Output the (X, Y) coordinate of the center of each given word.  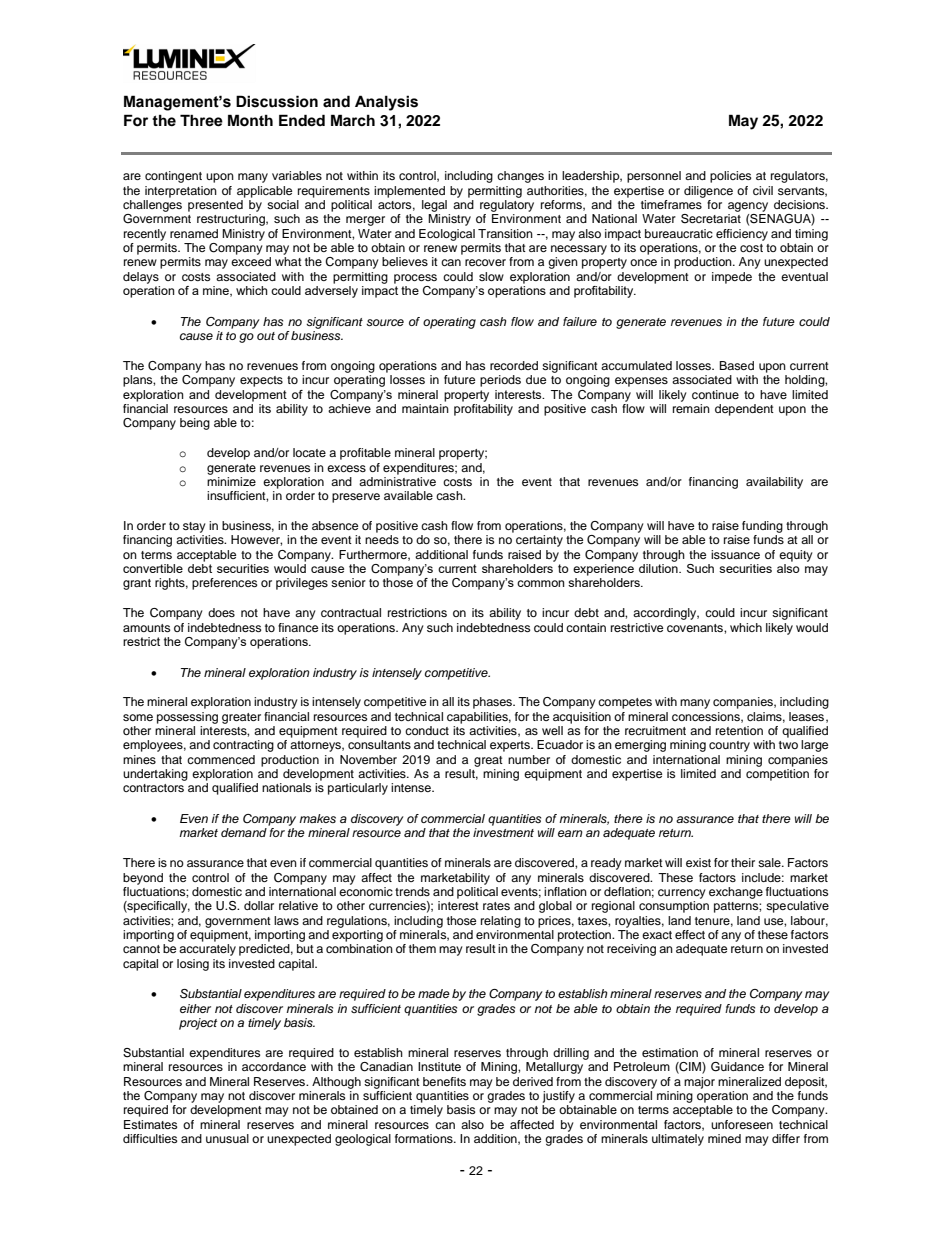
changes (520, 177)
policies (730, 177)
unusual (227, 1138)
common (540, 583)
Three (201, 120)
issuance (735, 554)
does (221, 612)
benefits (444, 1081)
